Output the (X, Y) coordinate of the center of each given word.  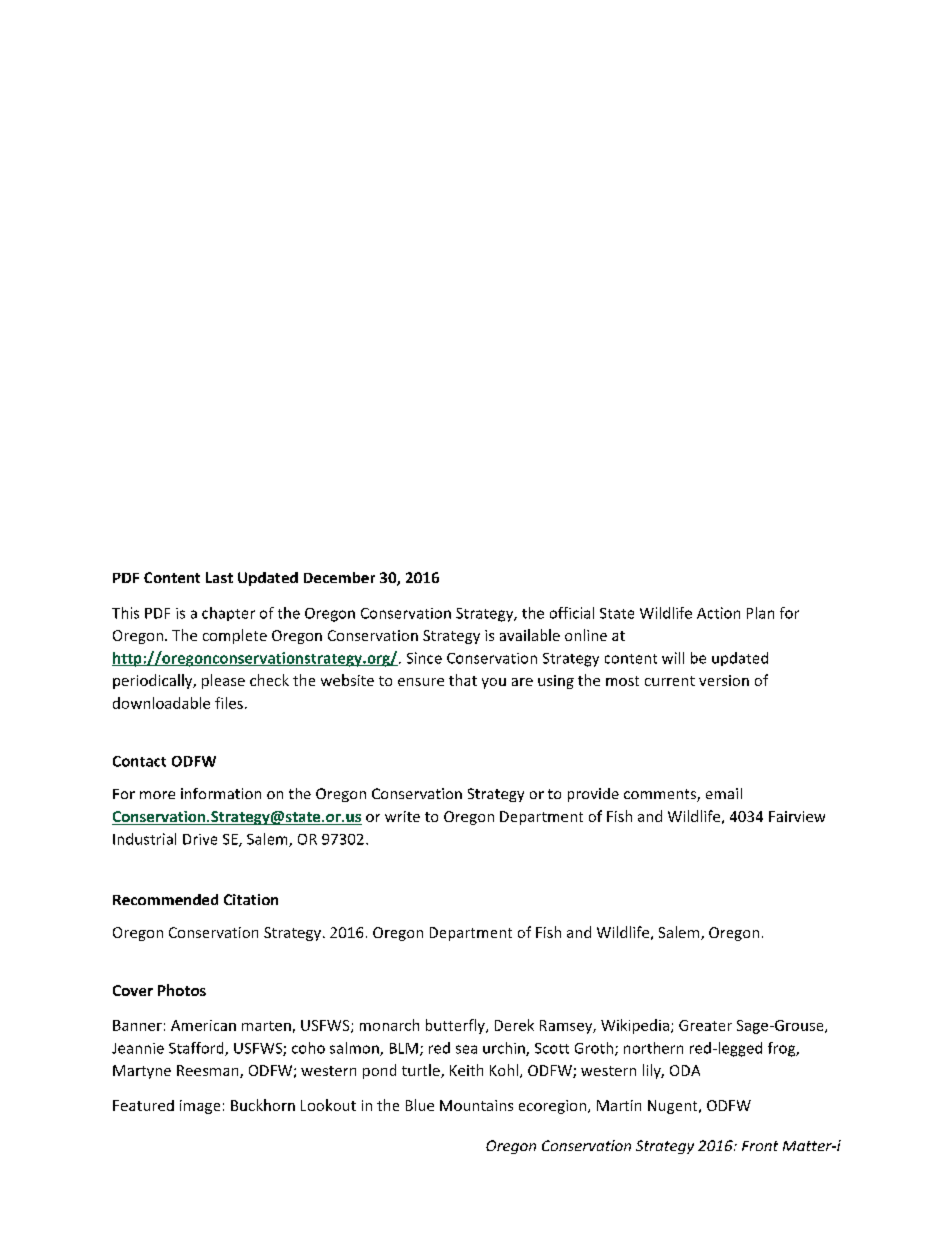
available (530, 635)
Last (219, 577)
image (200, 1107)
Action (718, 613)
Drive (200, 839)
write (402, 816)
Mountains (476, 1105)
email (724, 793)
